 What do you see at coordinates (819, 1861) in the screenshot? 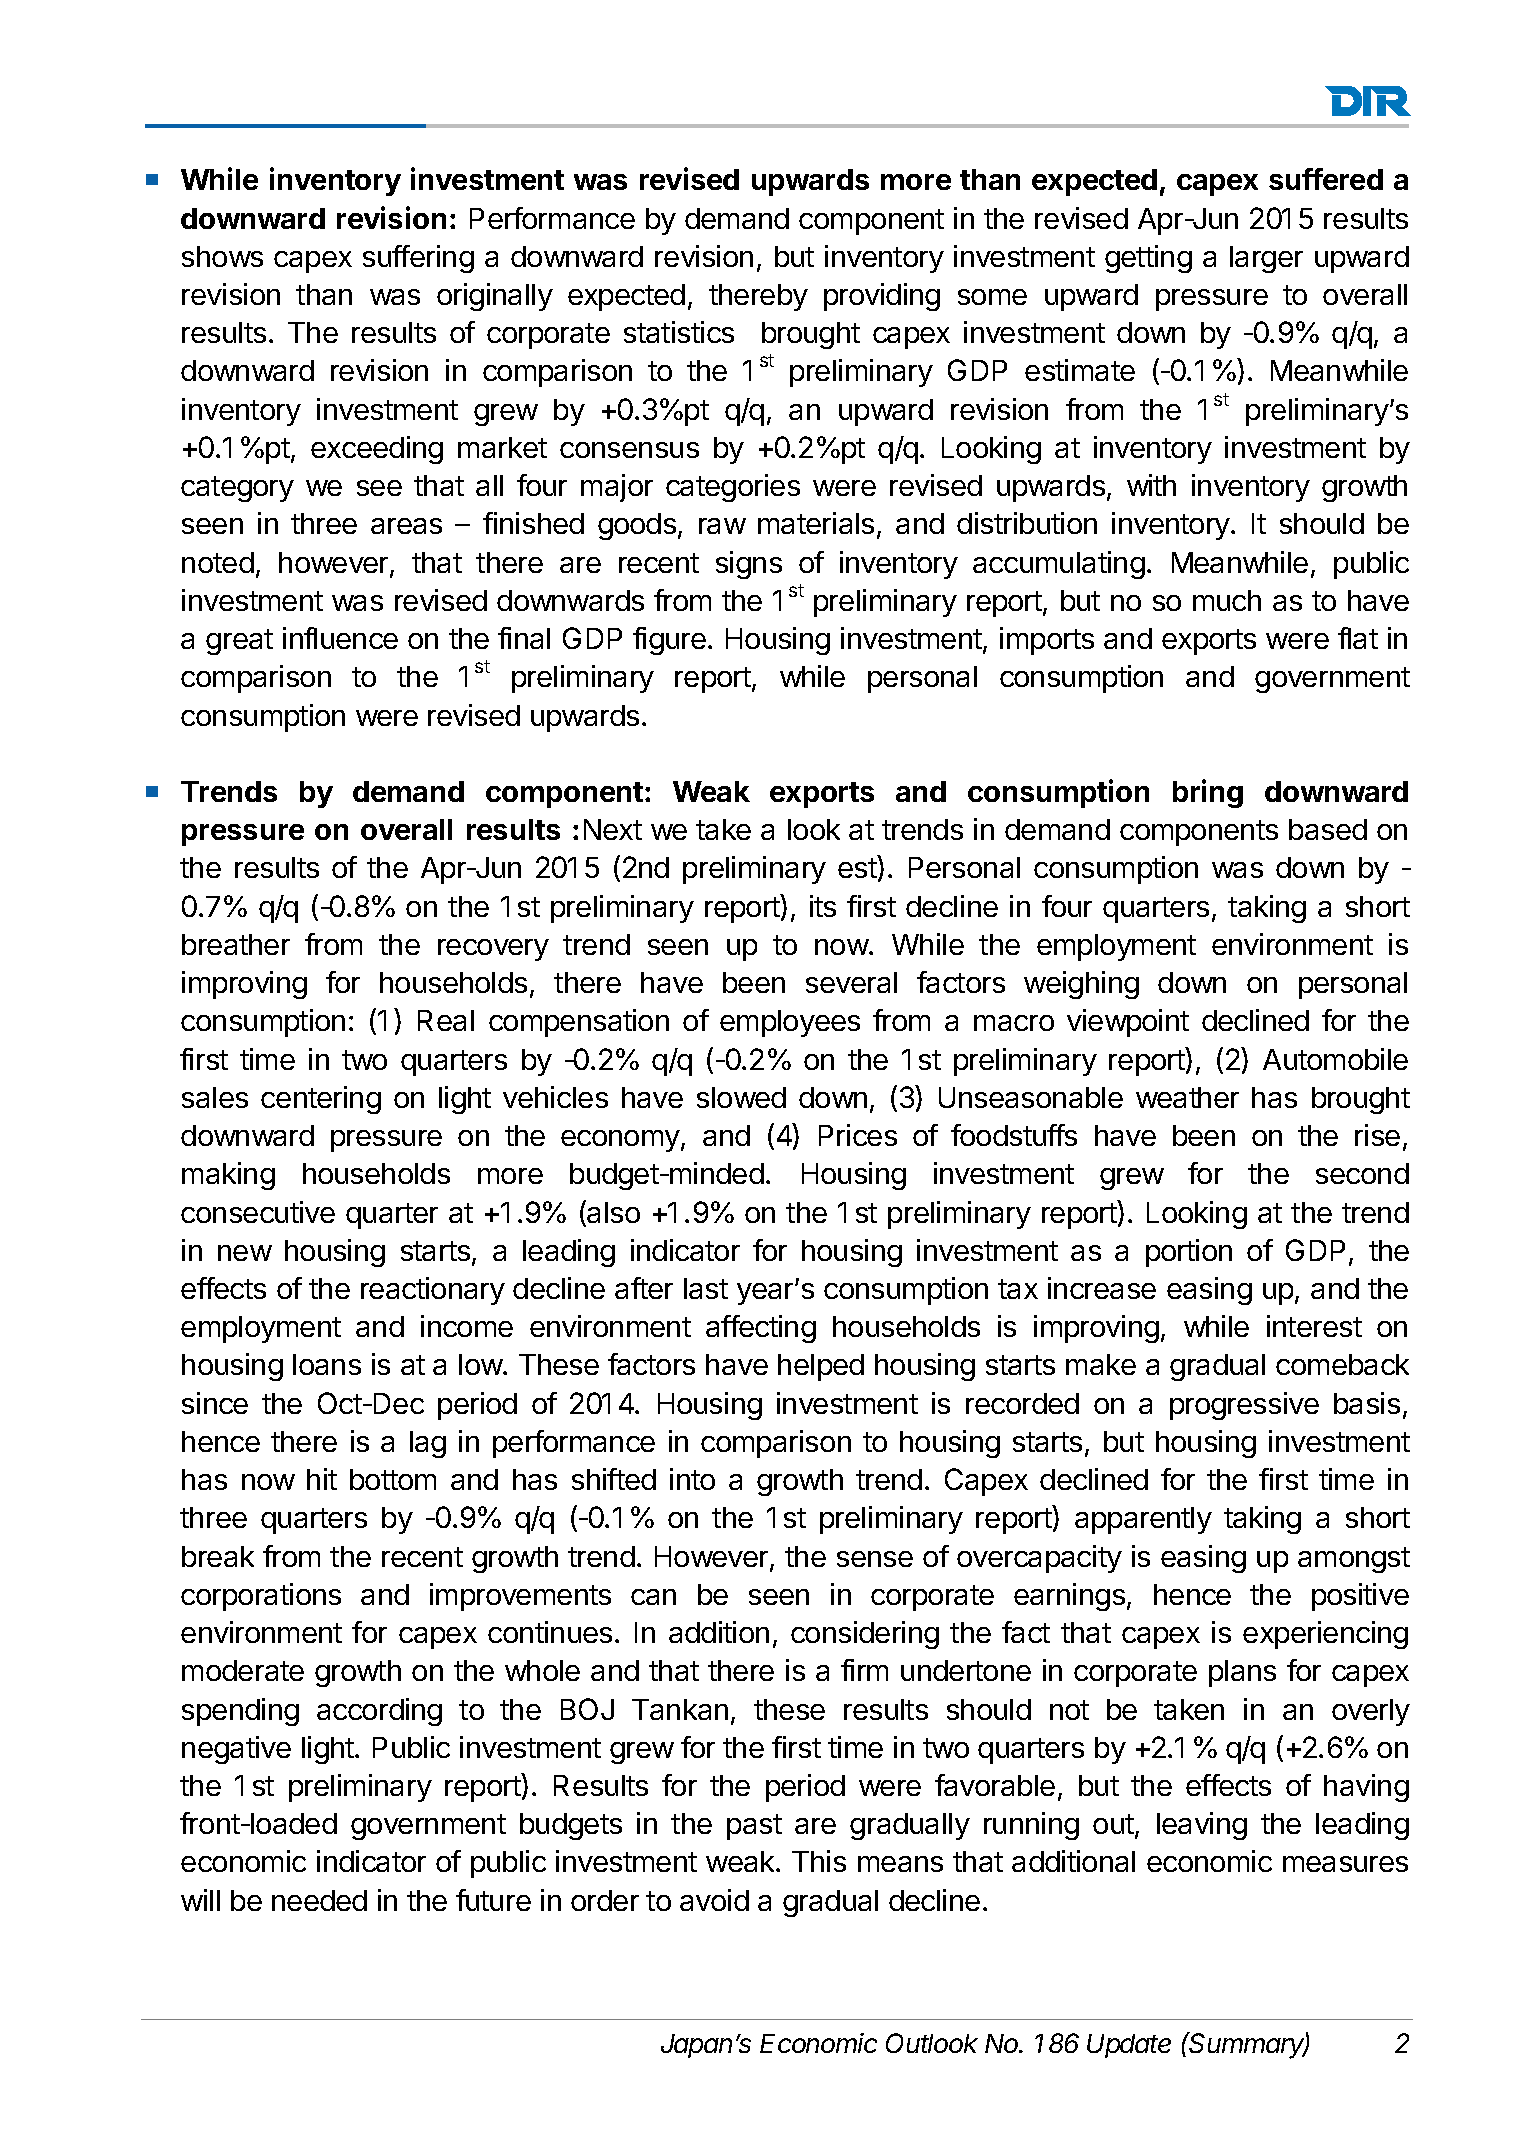
I see `This` at bounding box center [819, 1861].
